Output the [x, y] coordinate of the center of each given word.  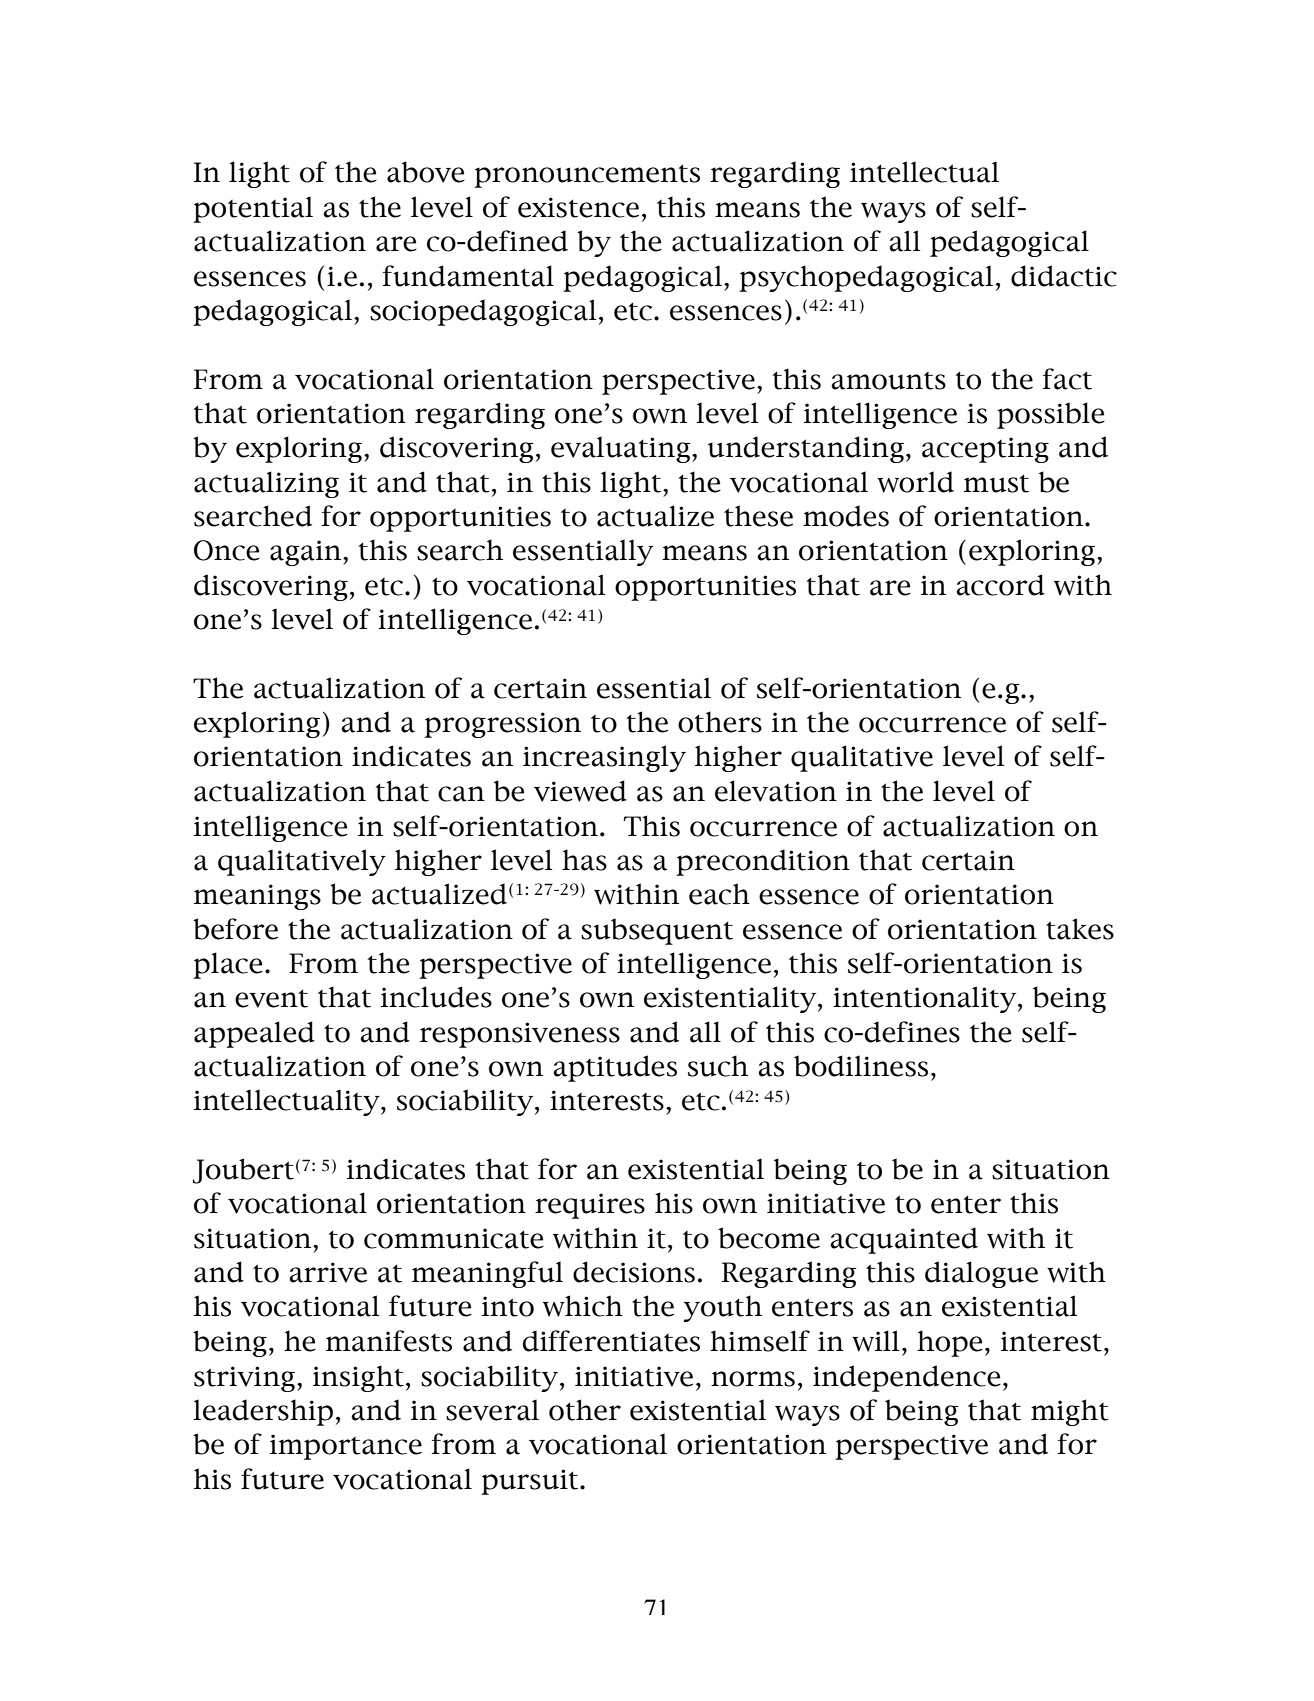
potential [253, 209]
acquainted [904, 1240]
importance [346, 1447]
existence [578, 207]
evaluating [622, 449]
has [584, 860]
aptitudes [615, 1068]
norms [753, 1379]
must [996, 483]
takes [1080, 929]
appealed [254, 1034]
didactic [1064, 276]
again [307, 553]
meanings [257, 897]
